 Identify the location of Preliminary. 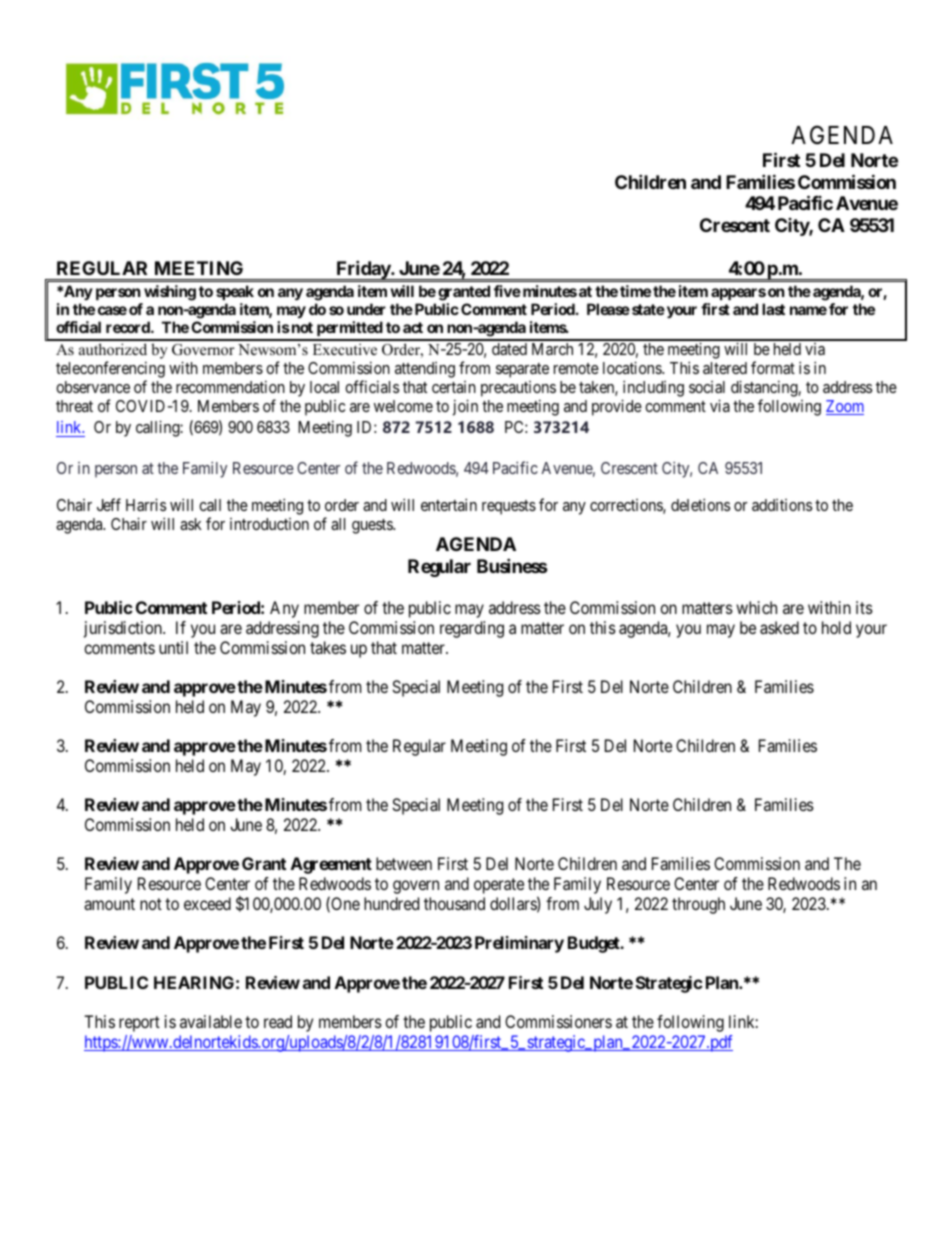
(519, 944).
